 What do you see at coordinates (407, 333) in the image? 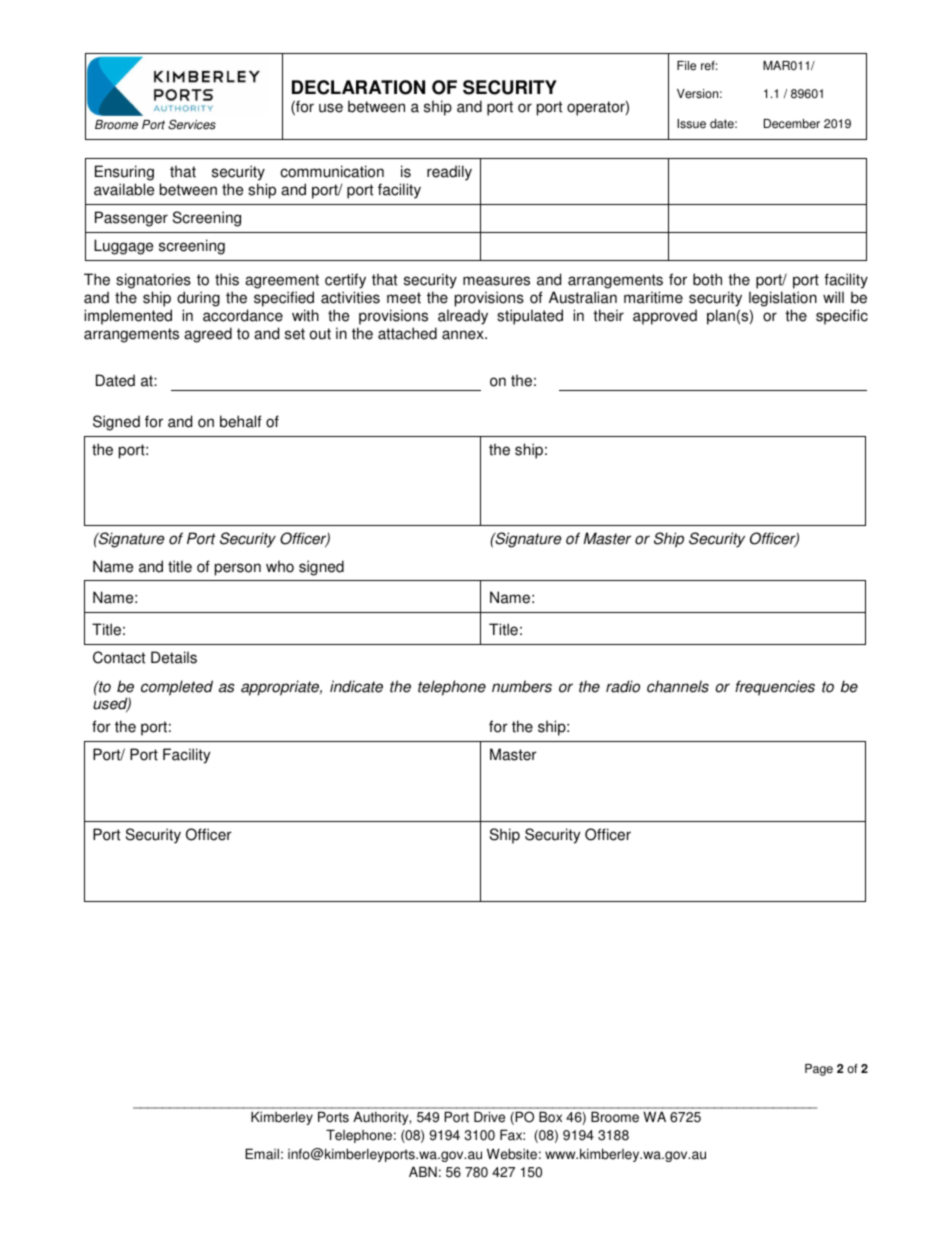
I see `attached` at bounding box center [407, 333].
